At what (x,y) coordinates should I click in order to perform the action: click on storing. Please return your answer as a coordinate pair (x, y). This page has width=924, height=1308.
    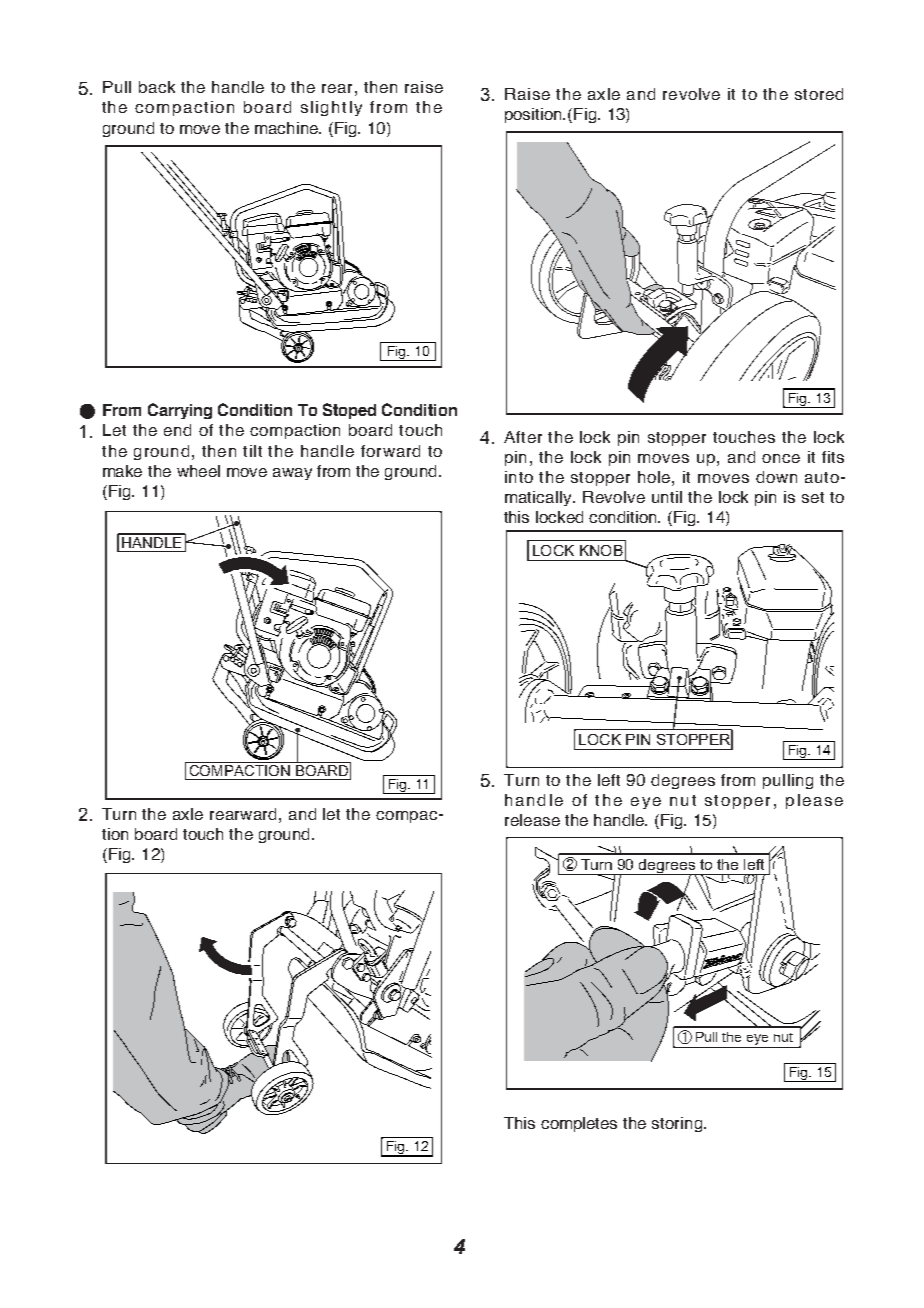
    Looking at the image, I should click on (678, 1124).
